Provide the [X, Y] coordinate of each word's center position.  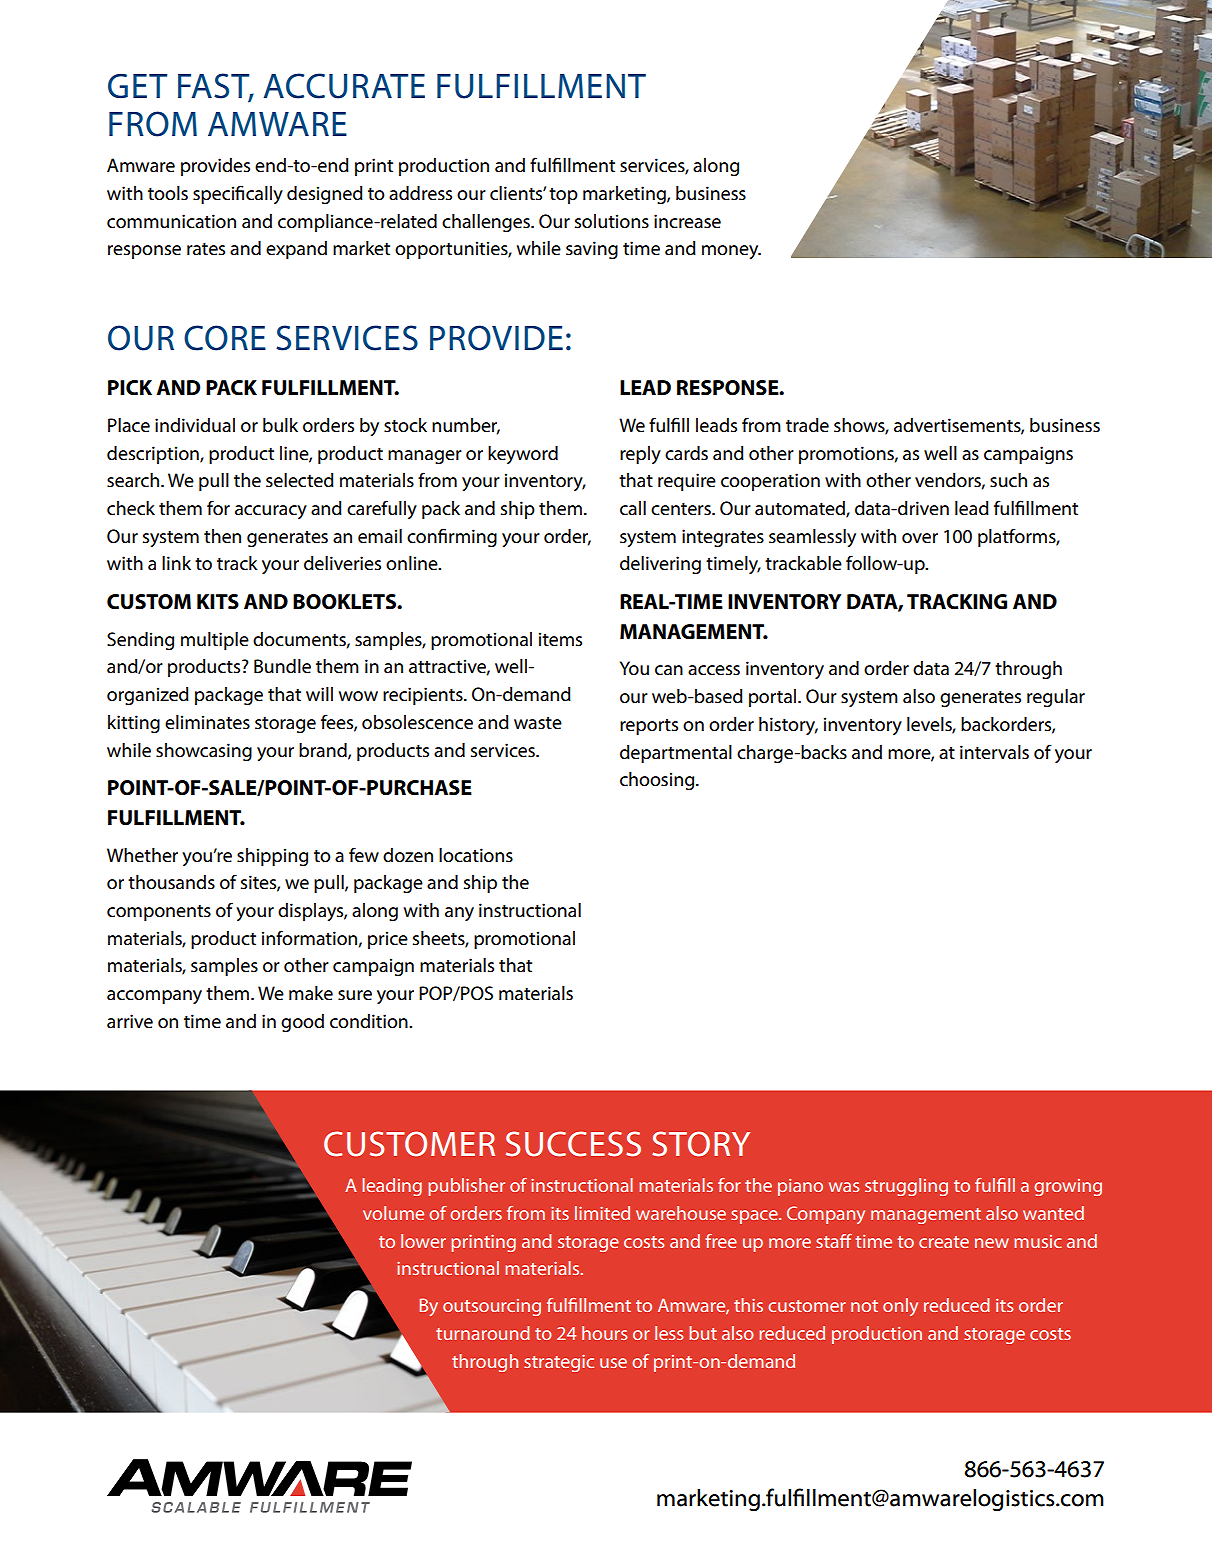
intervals [994, 752]
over [920, 538]
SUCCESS [573, 1144]
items [560, 639]
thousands [171, 882]
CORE [225, 338]
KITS [218, 602]
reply [640, 455]
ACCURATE [344, 86]
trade [807, 425]
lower [423, 1241]
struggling [906, 1187]
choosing [658, 781]
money [731, 252]
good [302, 1023]
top [563, 196]
